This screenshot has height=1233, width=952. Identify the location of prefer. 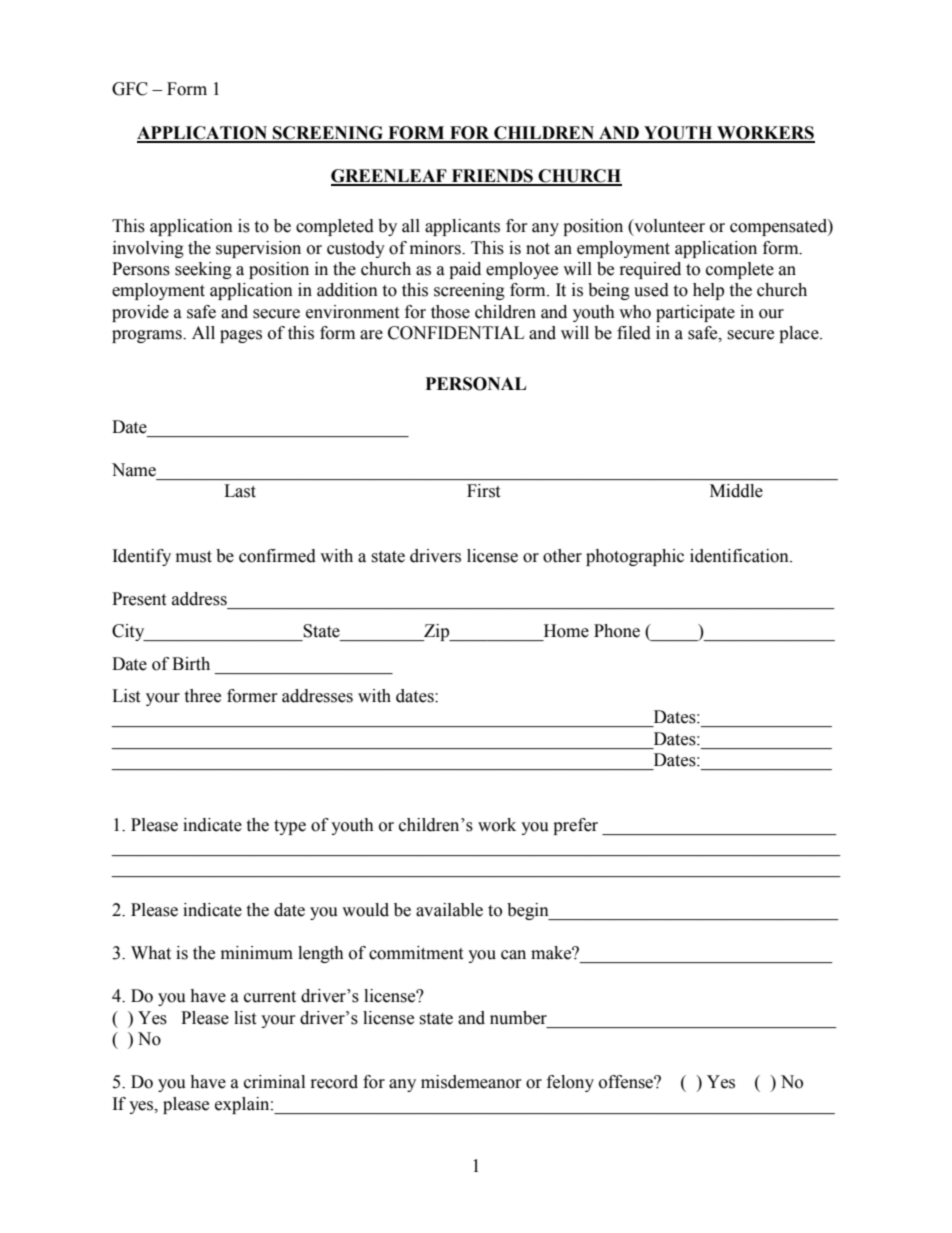
(575, 826).
